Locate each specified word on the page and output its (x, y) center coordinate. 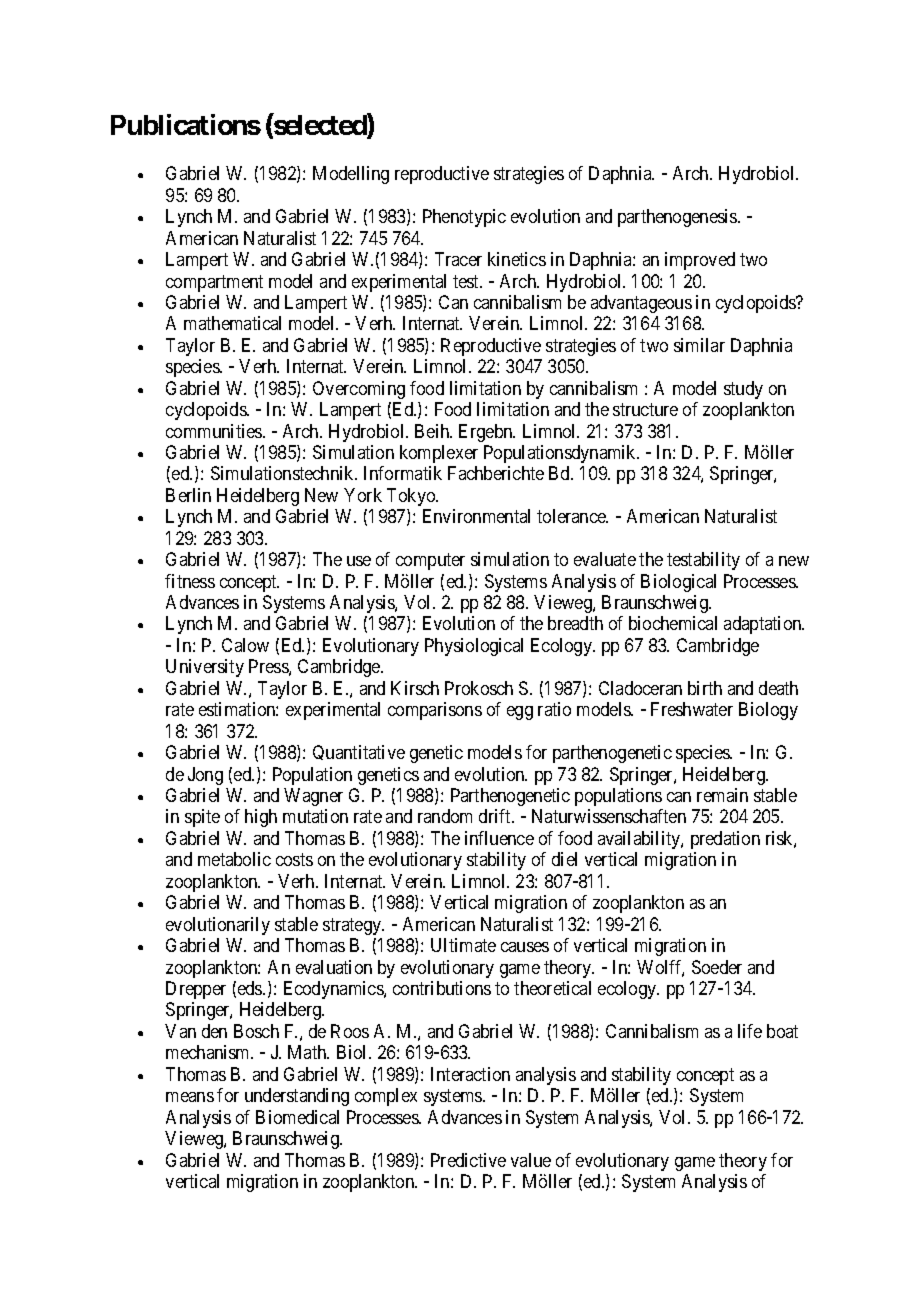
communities (215, 431)
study (743, 390)
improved (700, 261)
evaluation (334, 967)
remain (722, 795)
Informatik (403, 473)
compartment (214, 283)
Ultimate (463, 945)
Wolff (660, 968)
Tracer (458, 259)
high (261, 818)
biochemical (673, 623)
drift (496, 816)
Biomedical (297, 1117)
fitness (190, 581)
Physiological (474, 647)
